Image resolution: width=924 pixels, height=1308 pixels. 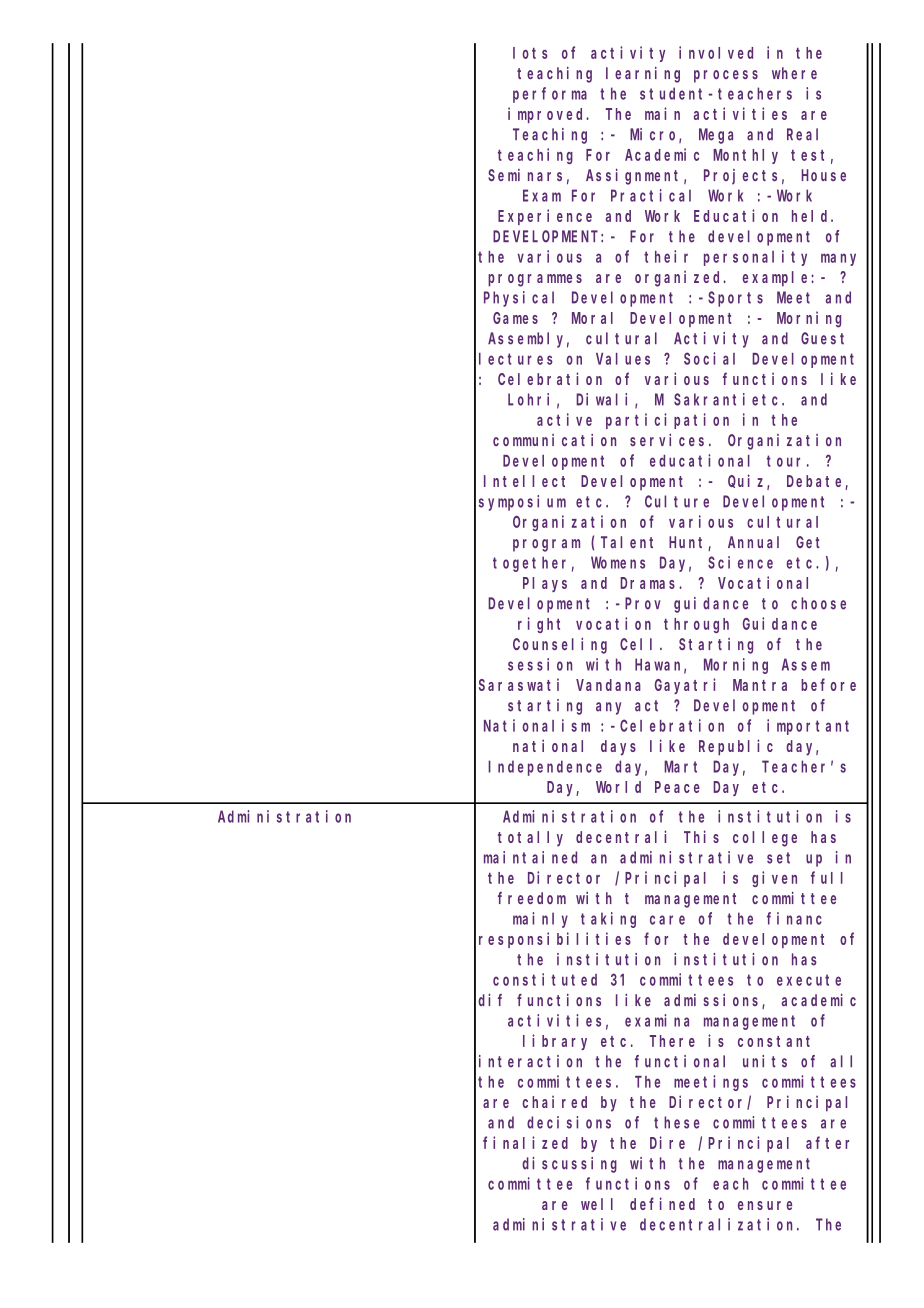 I want to click on many, so click(x=838, y=259).
